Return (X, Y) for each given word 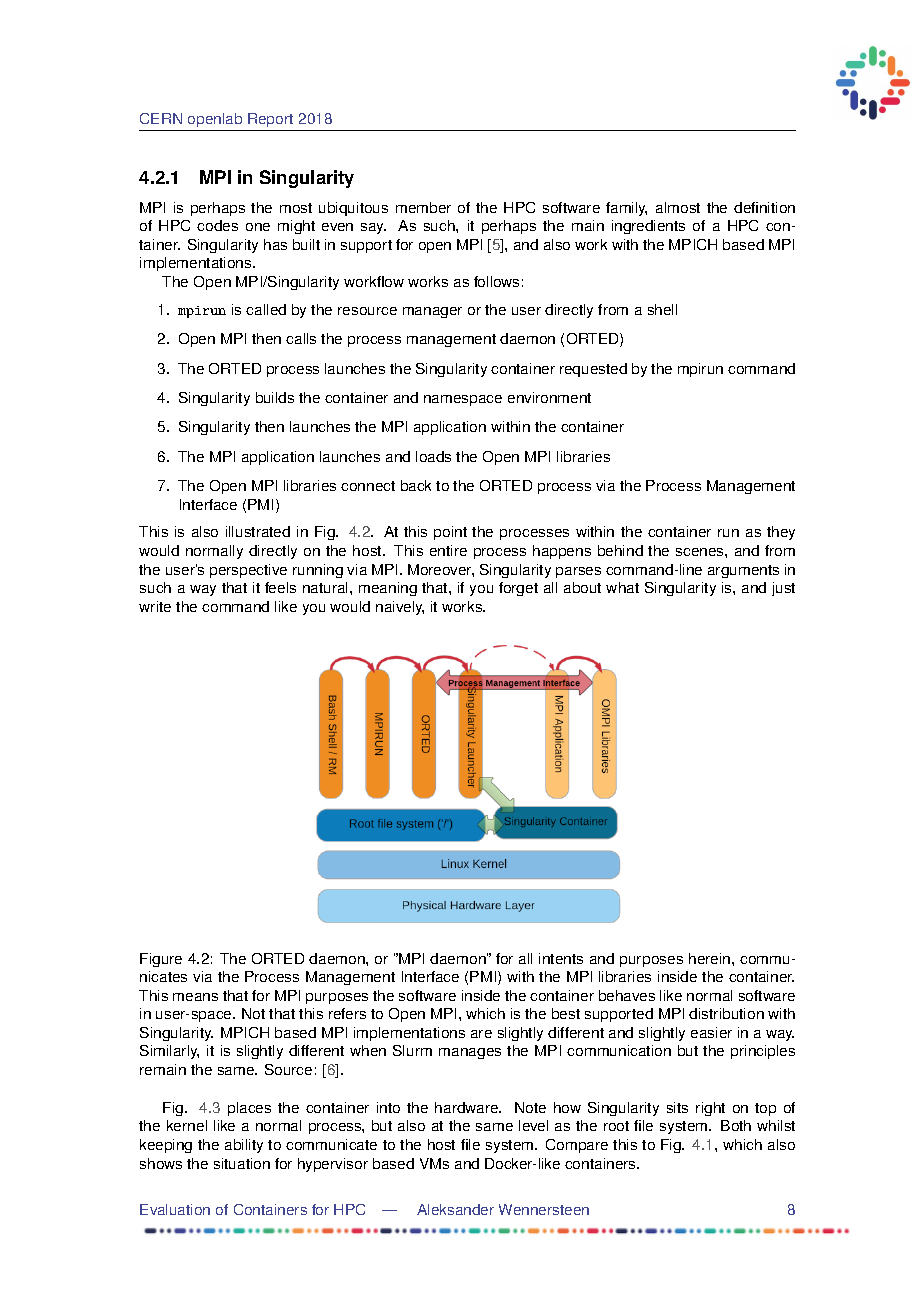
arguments (743, 571)
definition (764, 207)
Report (271, 122)
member (423, 207)
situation (242, 1163)
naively (400, 608)
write (155, 606)
